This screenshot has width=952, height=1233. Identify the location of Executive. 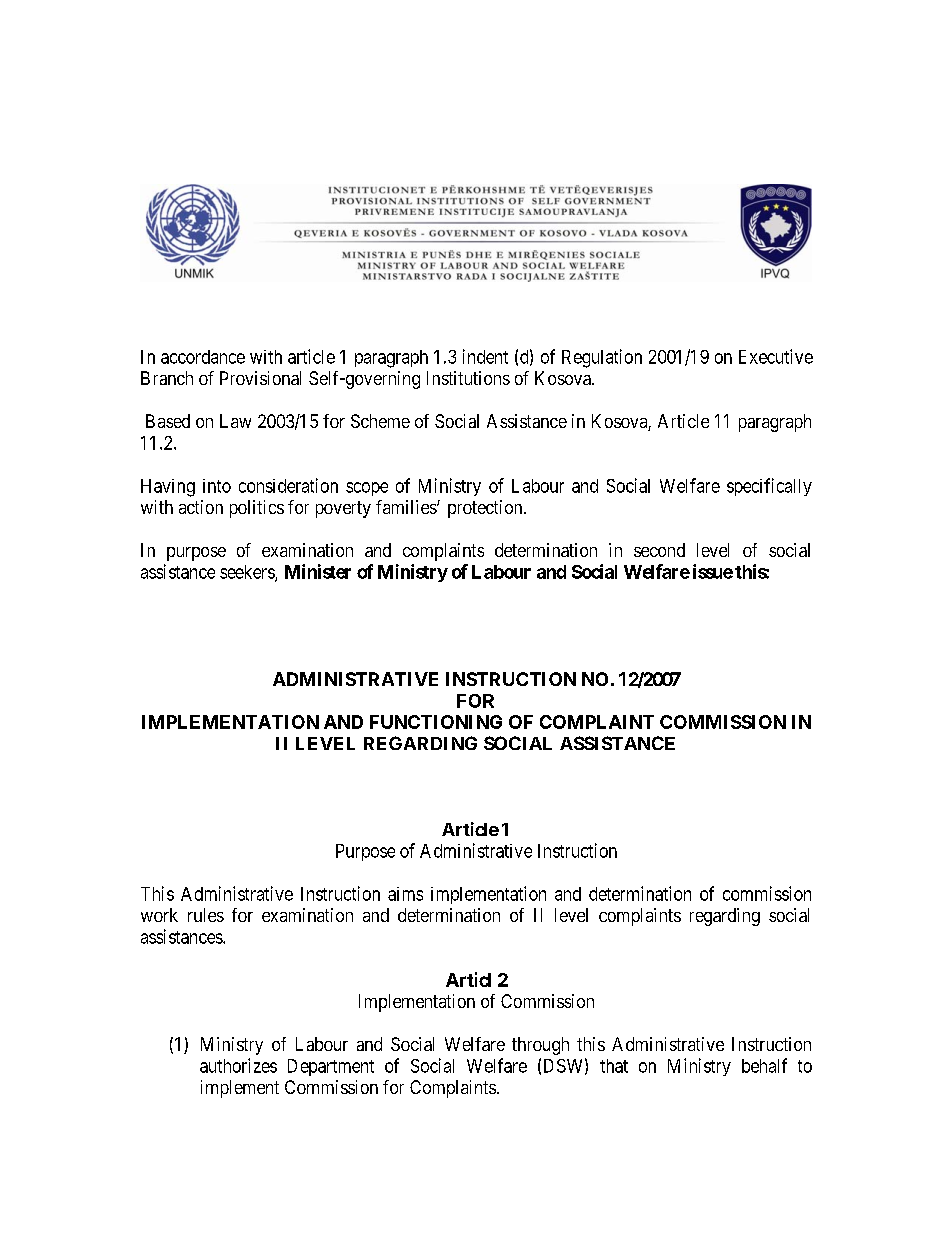
(776, 356).
